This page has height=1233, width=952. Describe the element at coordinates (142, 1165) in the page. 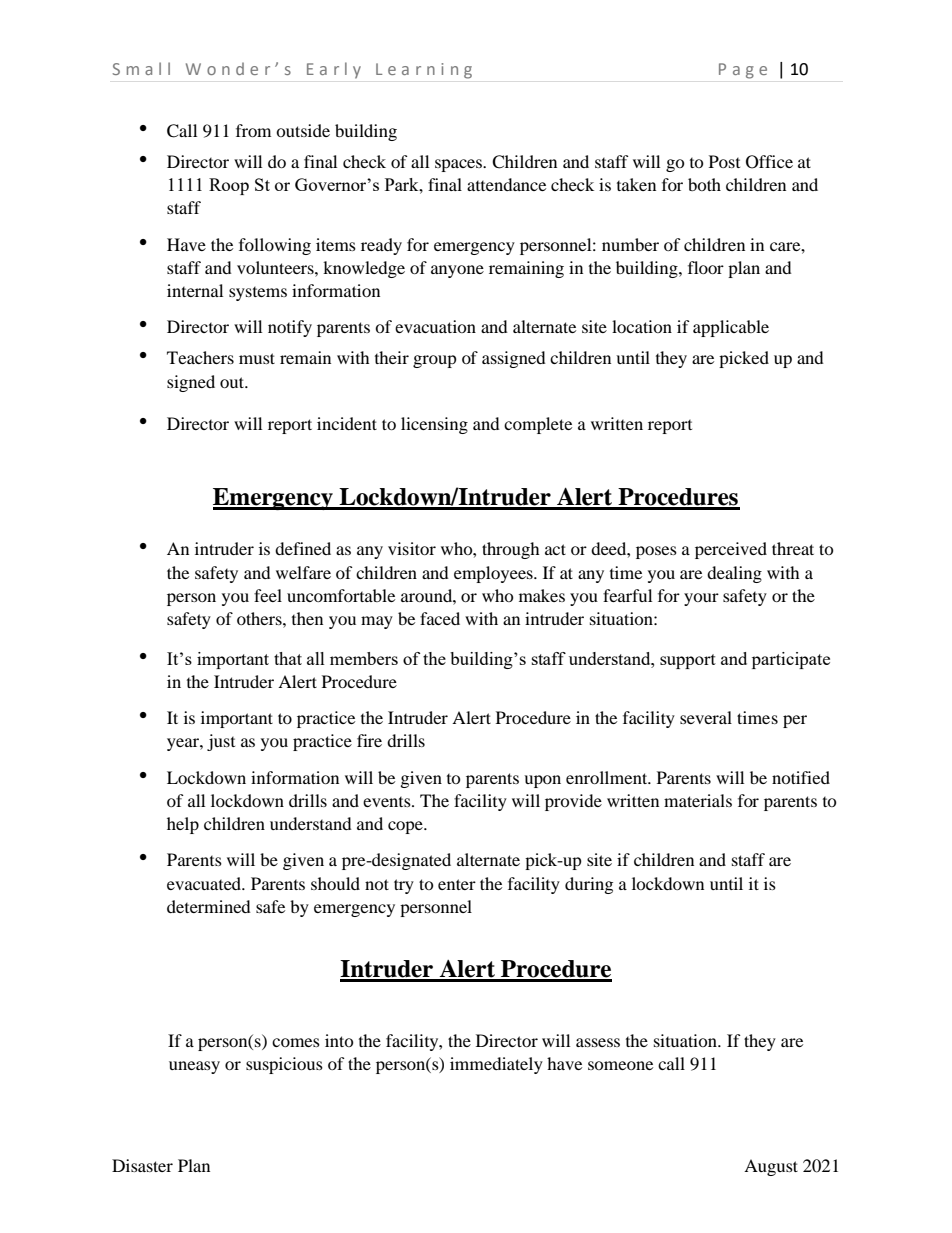

I see `Disaster` at that location.
